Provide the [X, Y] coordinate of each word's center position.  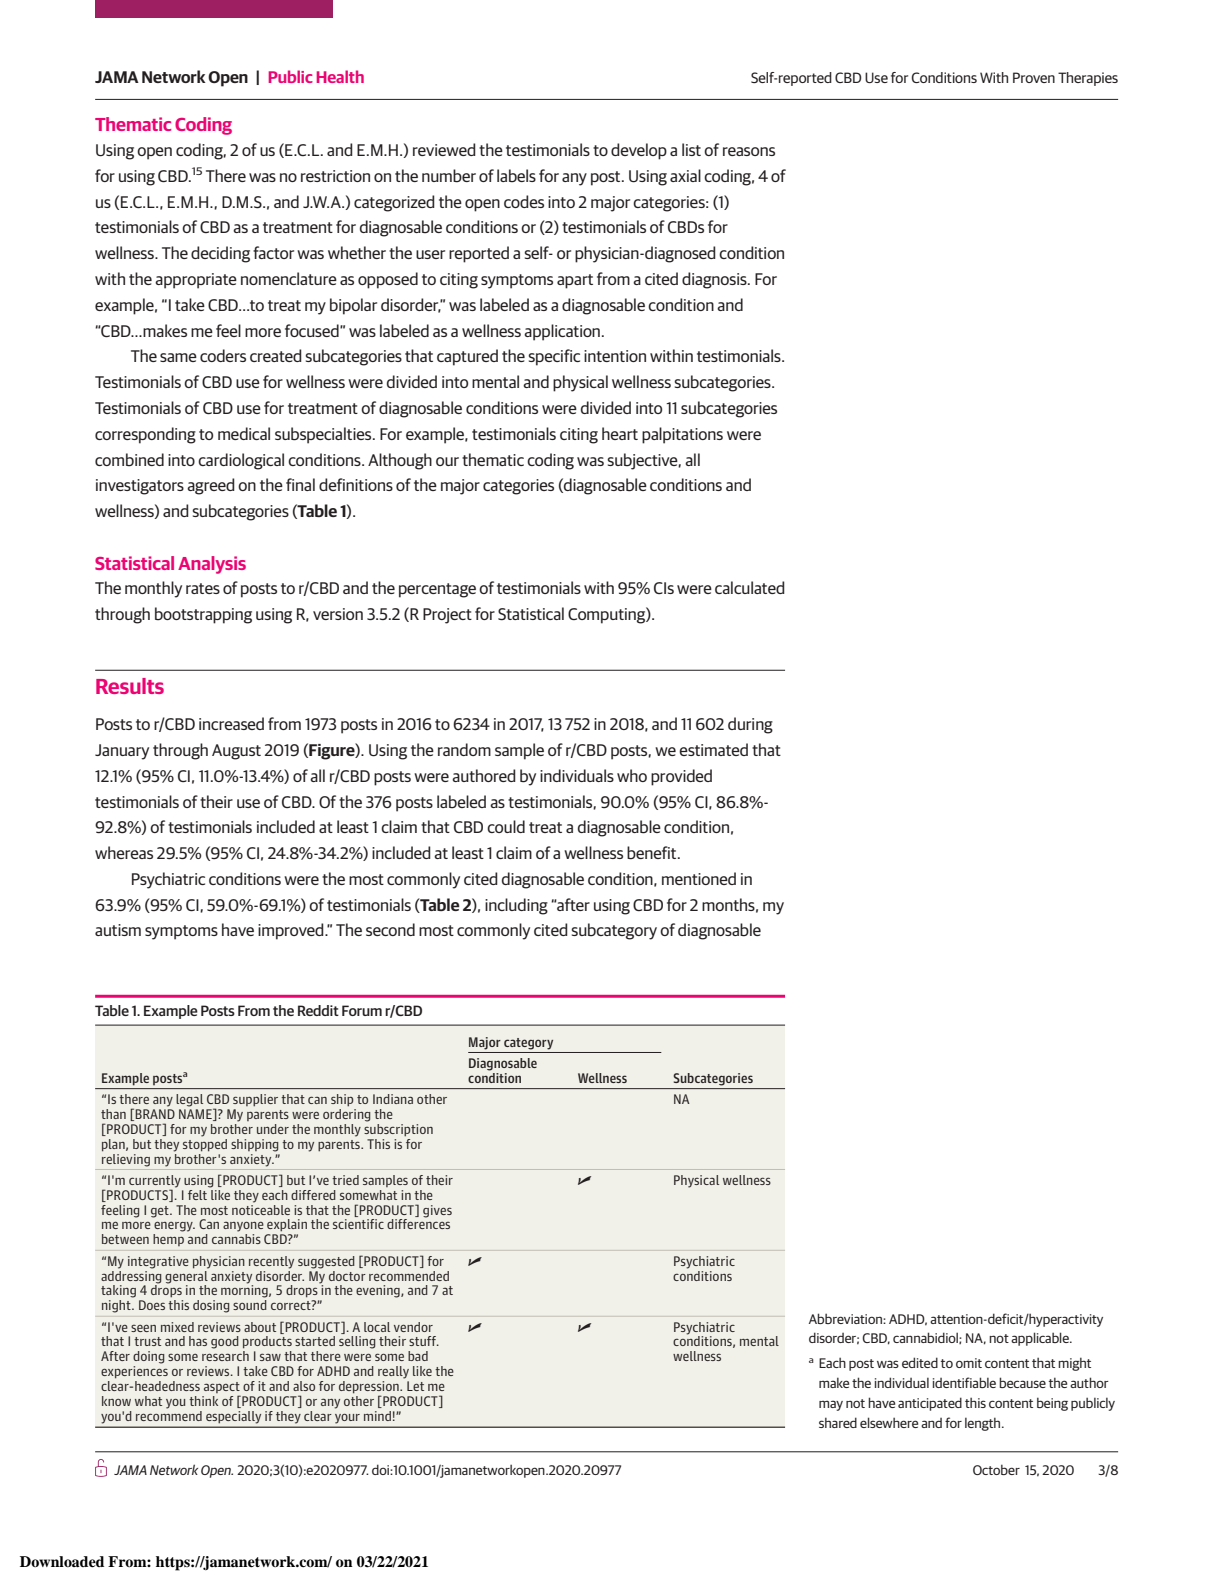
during [750, 725]
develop [639, 151]
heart [620, 433]
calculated [750, 587]
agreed [211, 486]
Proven [1034, 77]
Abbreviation [846, 1318]
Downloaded [62, 1562]
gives [437, 1211]
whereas [124, 852]
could [506, 826]
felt [199, 1193]
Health [340, 76]
